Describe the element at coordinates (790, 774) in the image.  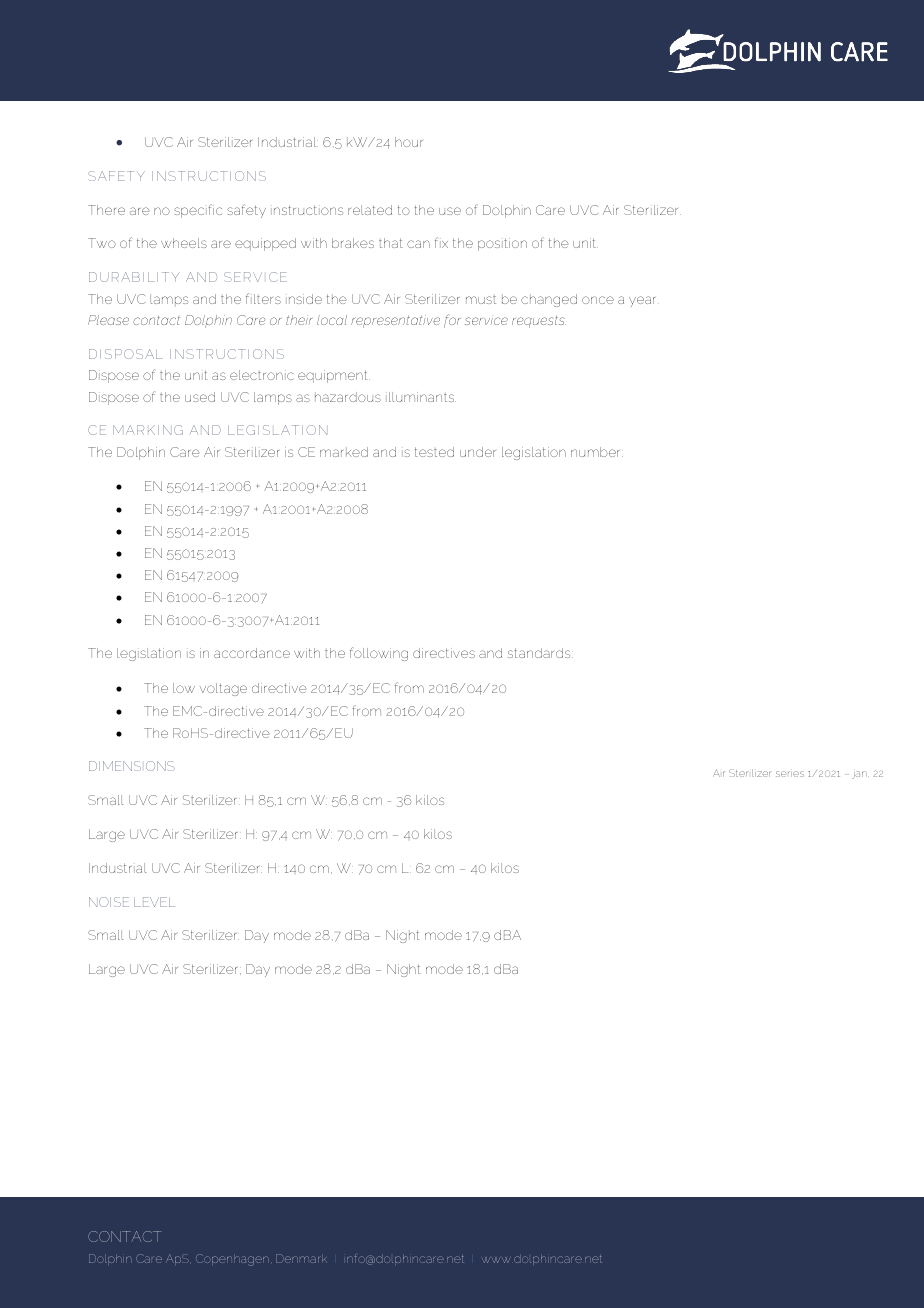
I see `series` at that location.
